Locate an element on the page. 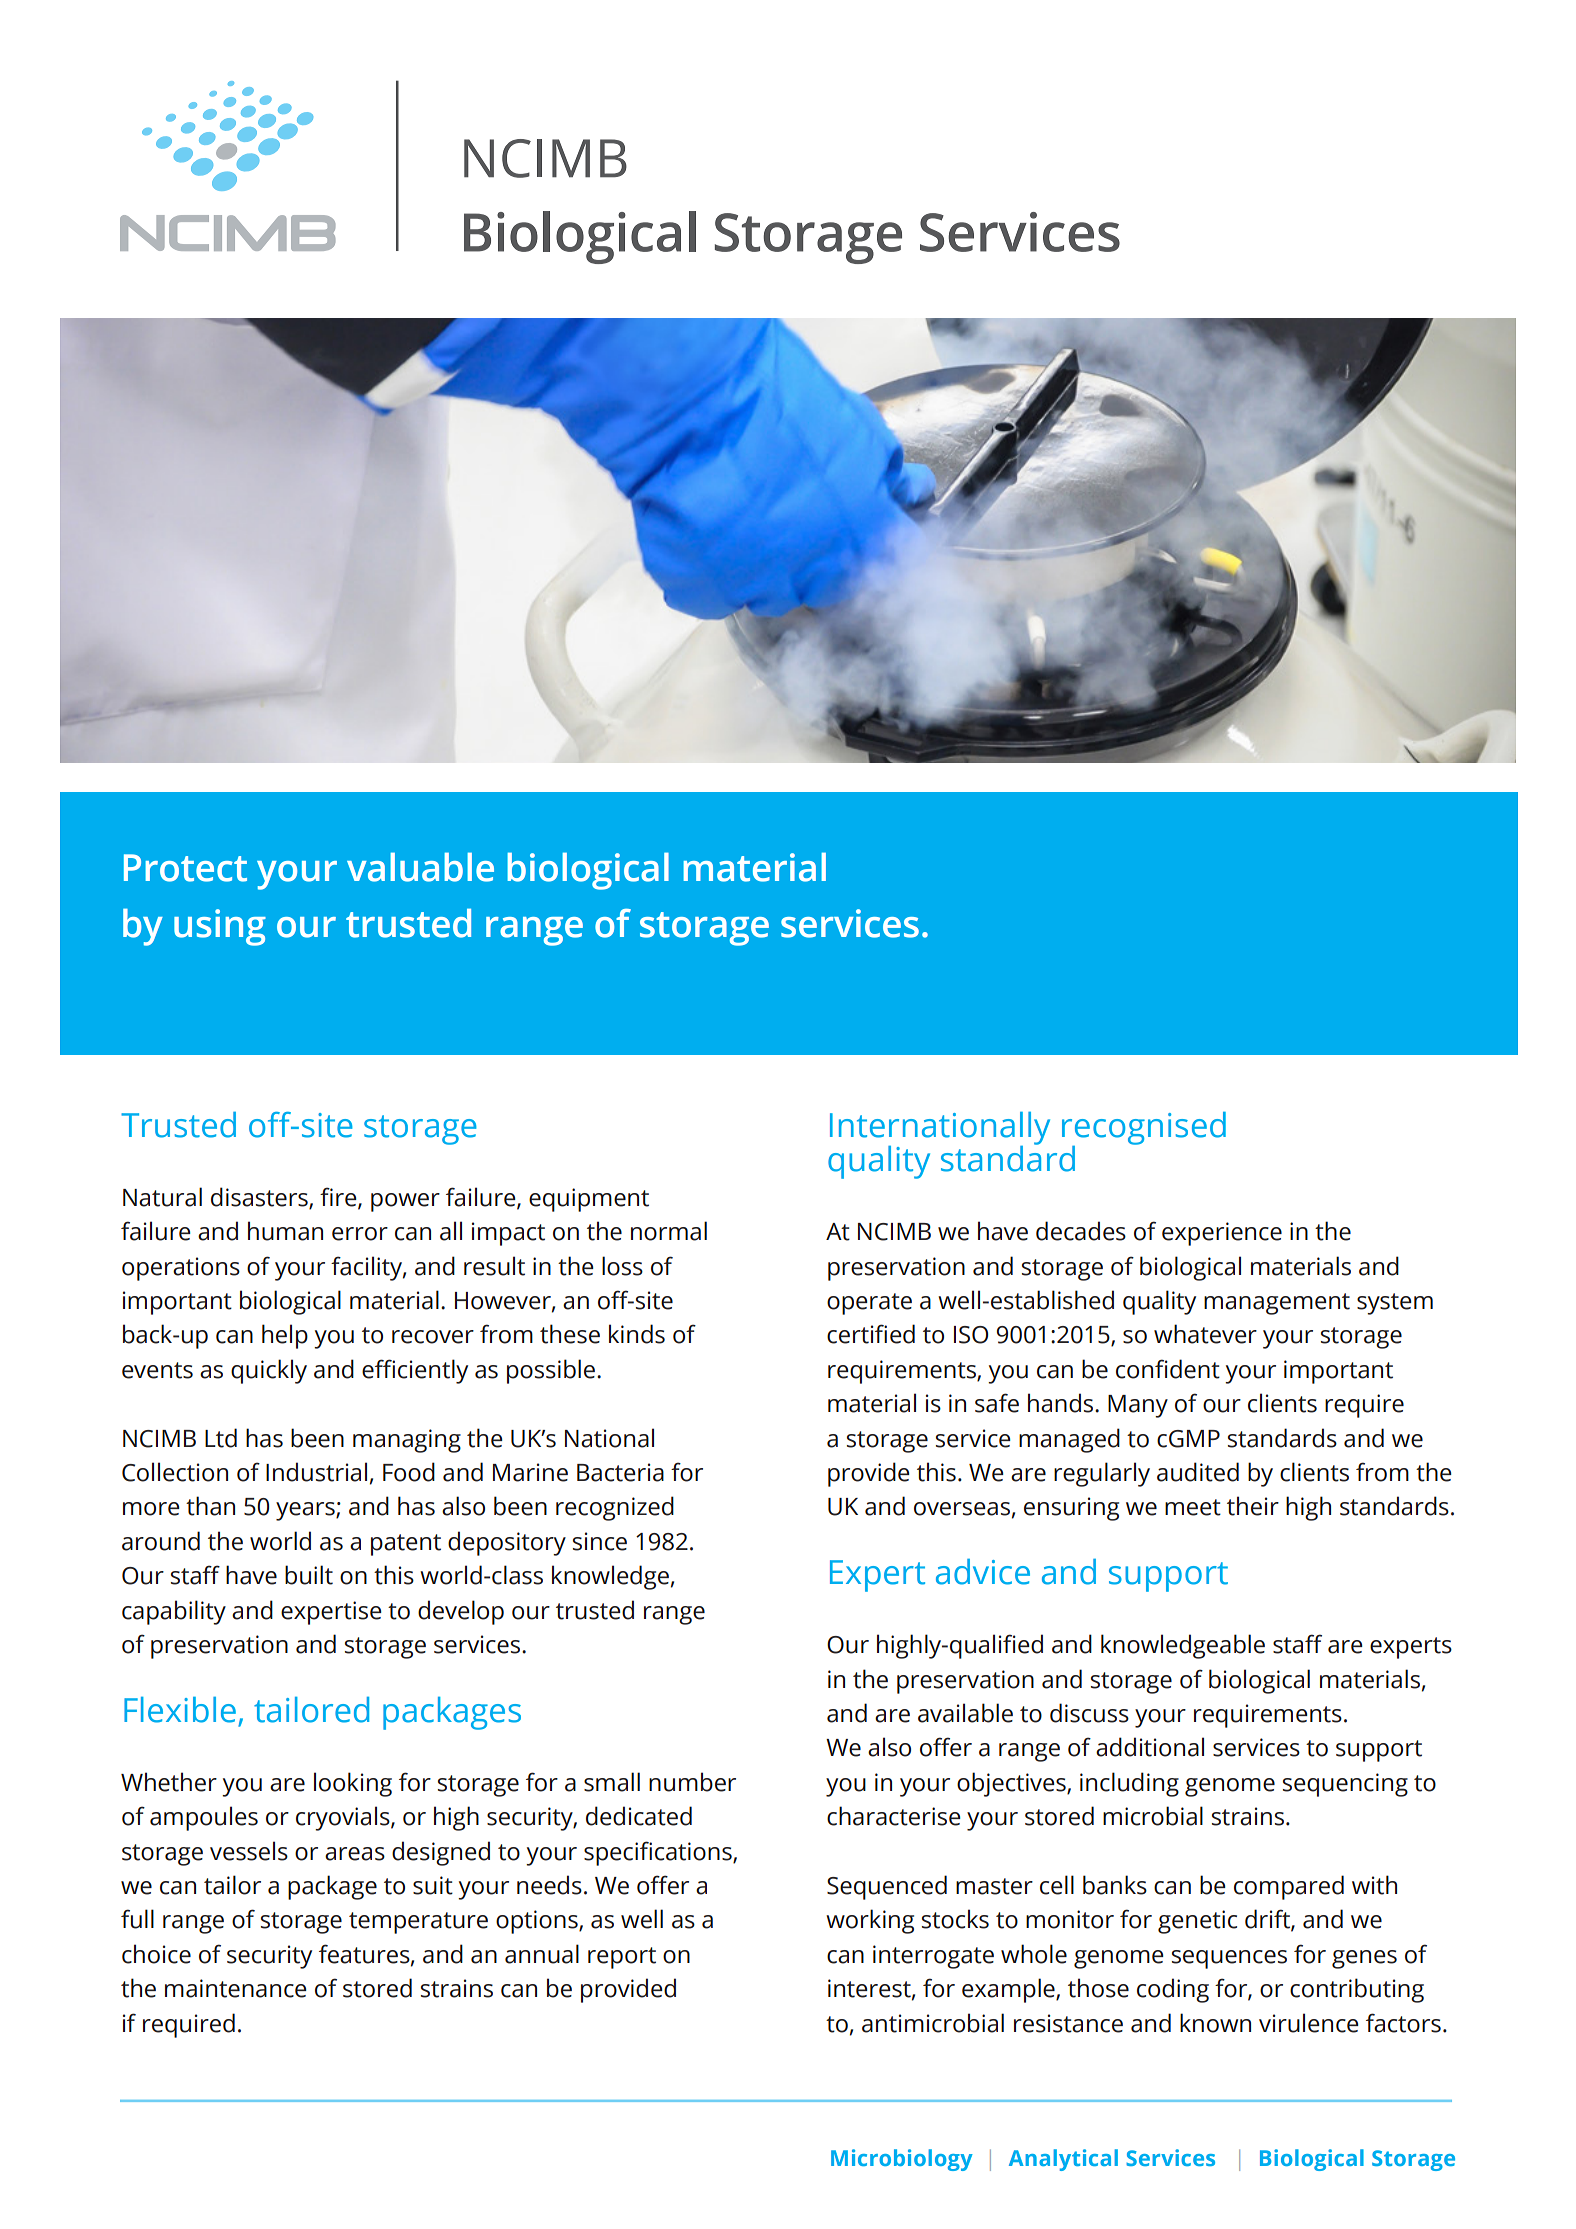 The height and width of the image is (2229, 1576). Flexible is located at coordinates (180, 1710).
